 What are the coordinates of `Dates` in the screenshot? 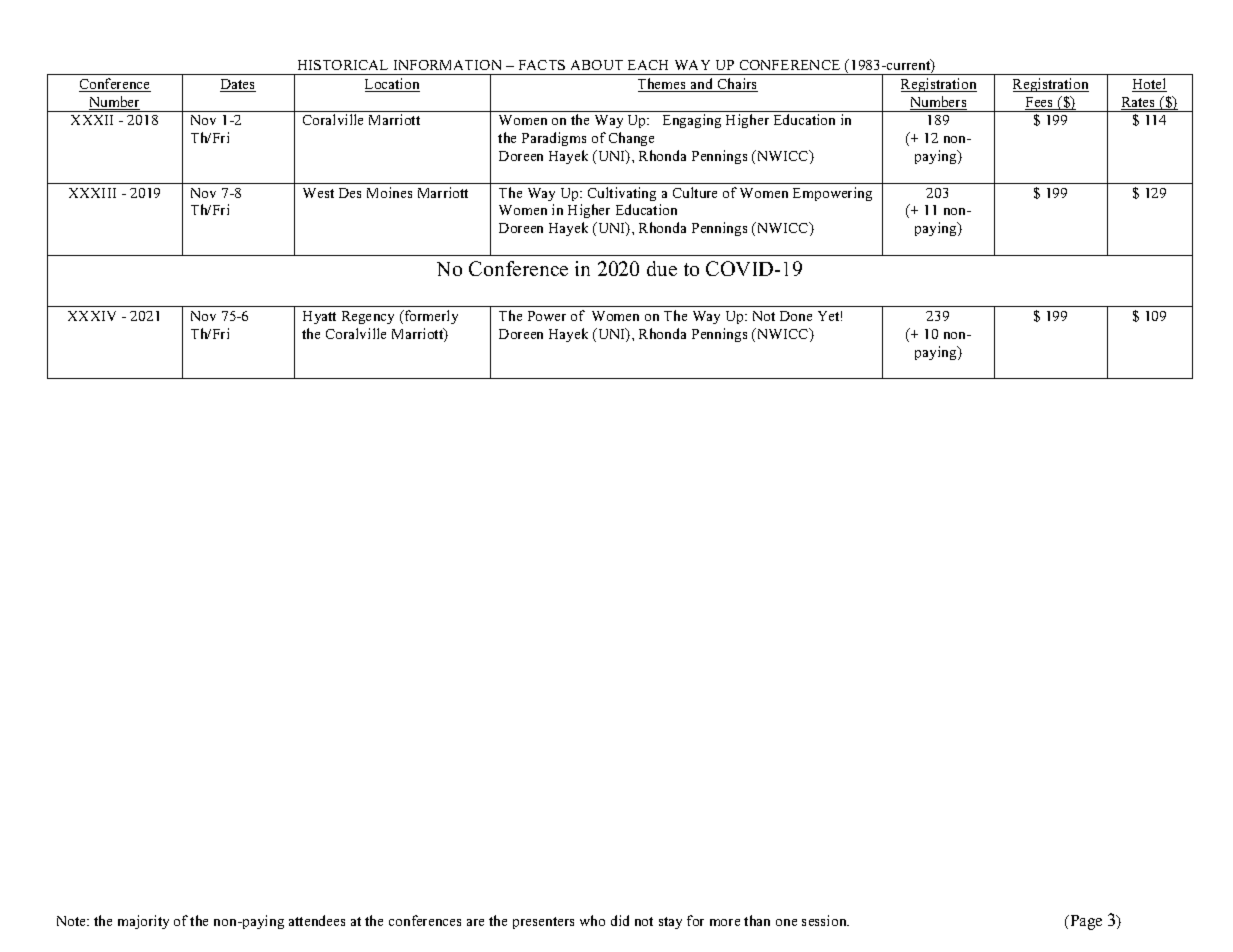 It's located at (238, 85).
